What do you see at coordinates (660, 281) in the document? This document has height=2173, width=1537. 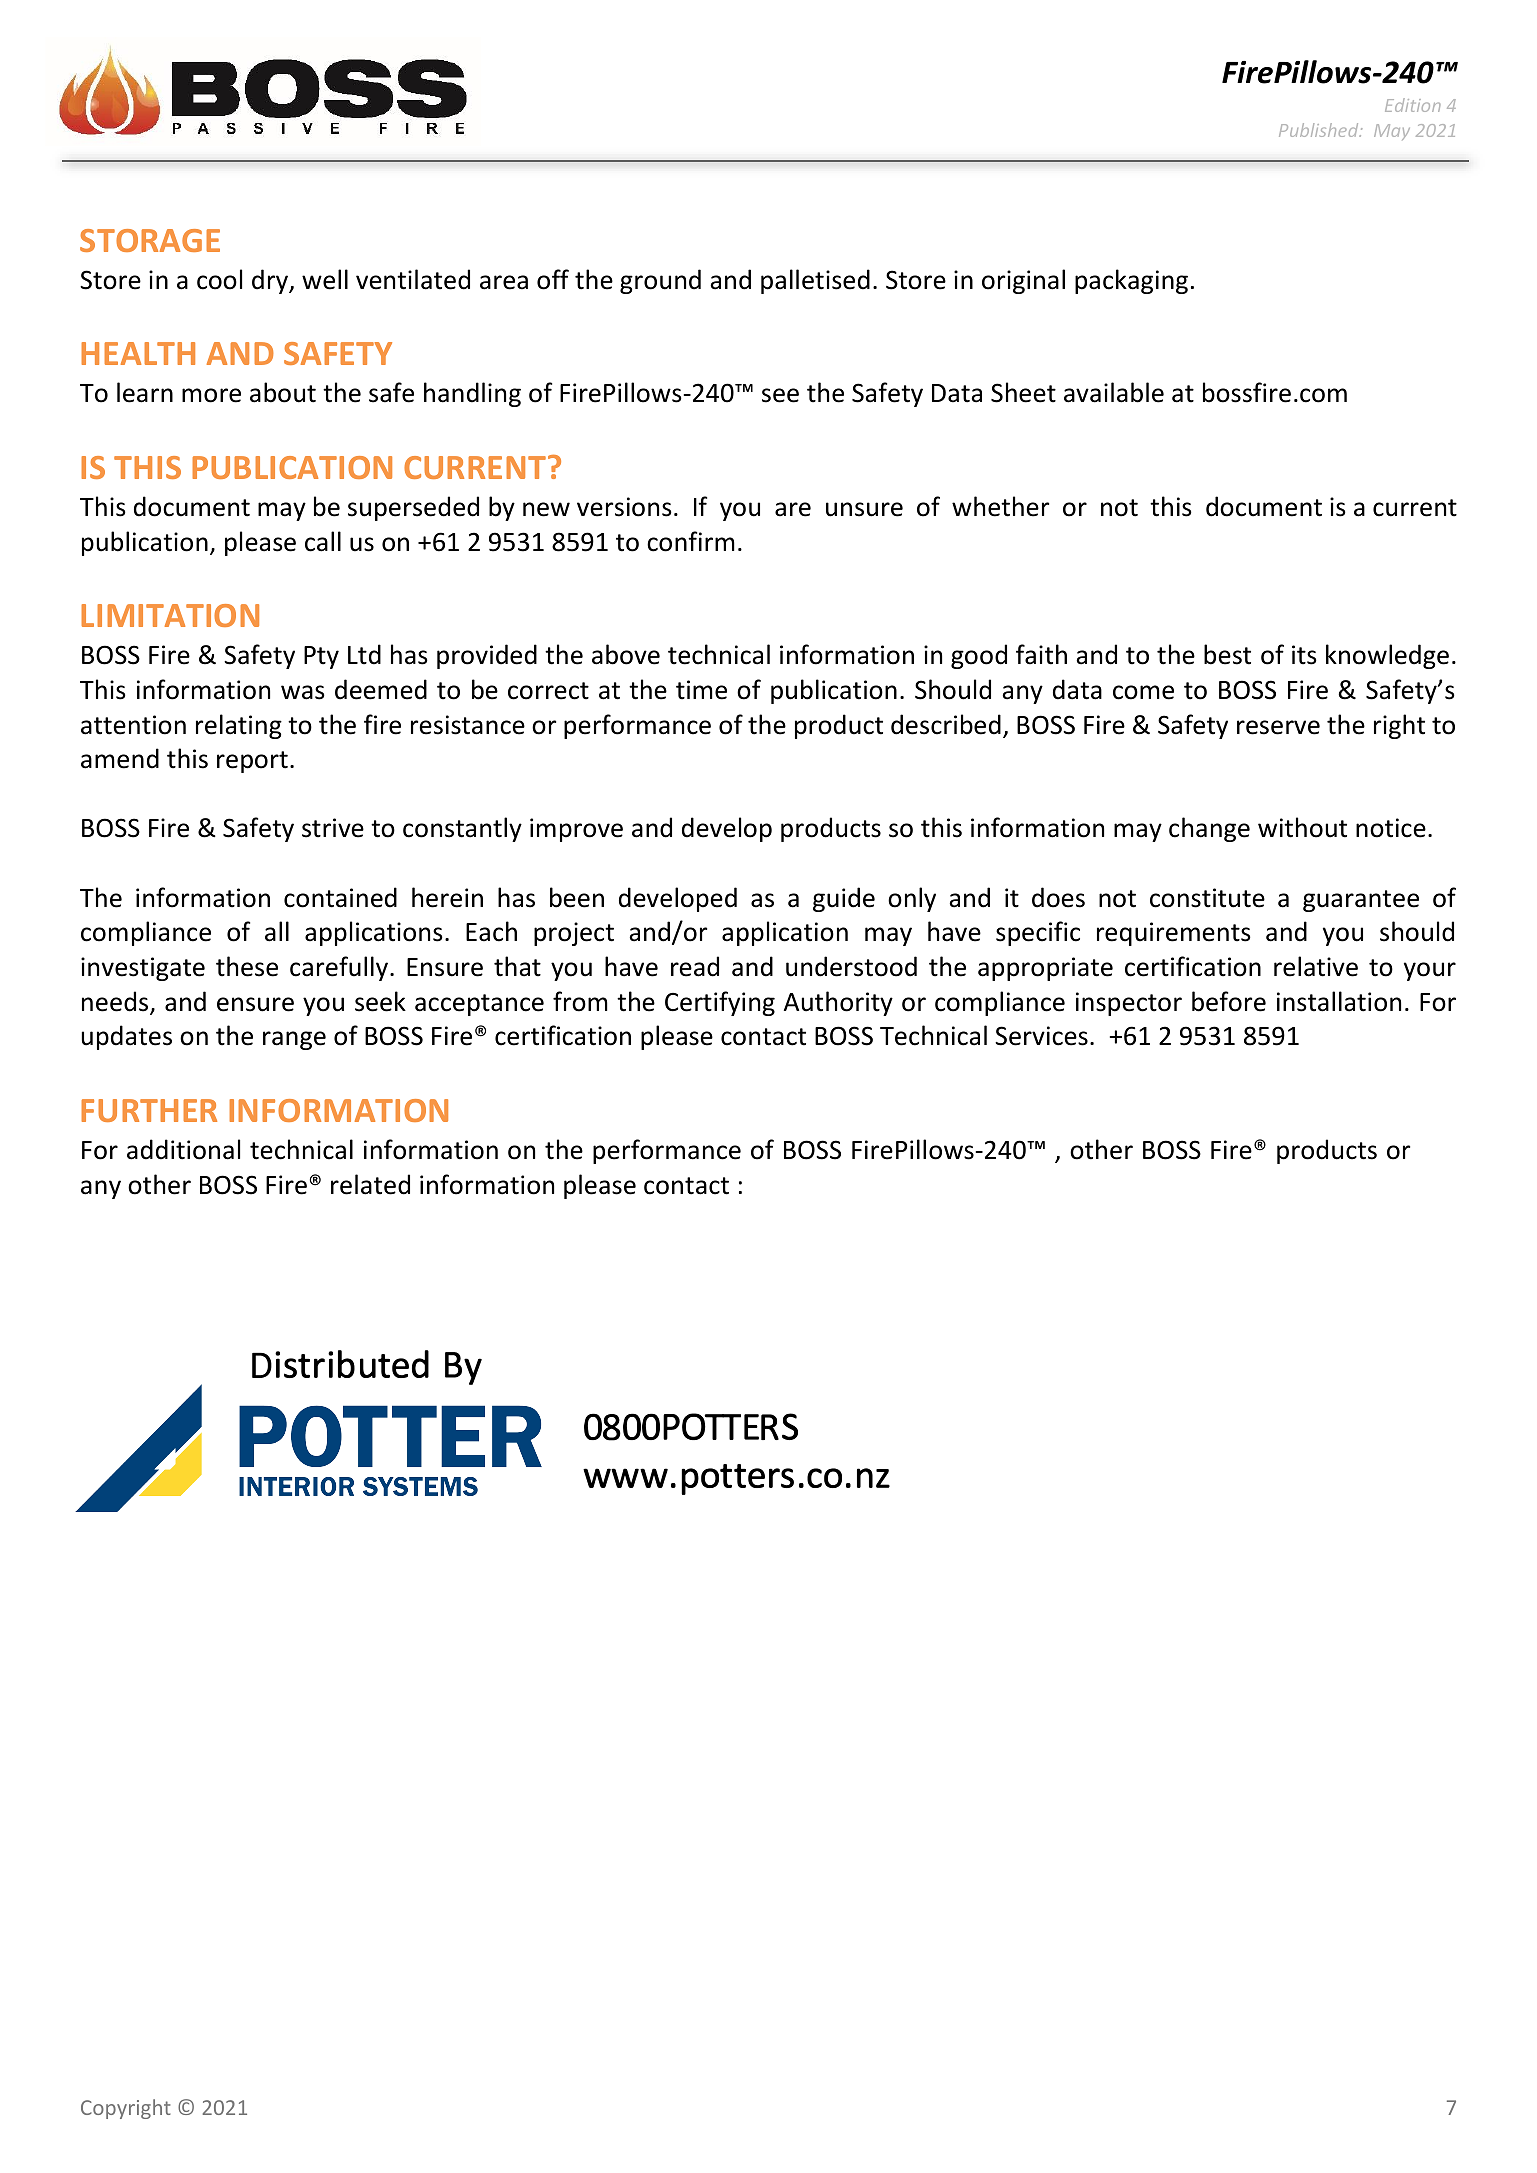 I see `ground` at bounding box center [660, 281].
